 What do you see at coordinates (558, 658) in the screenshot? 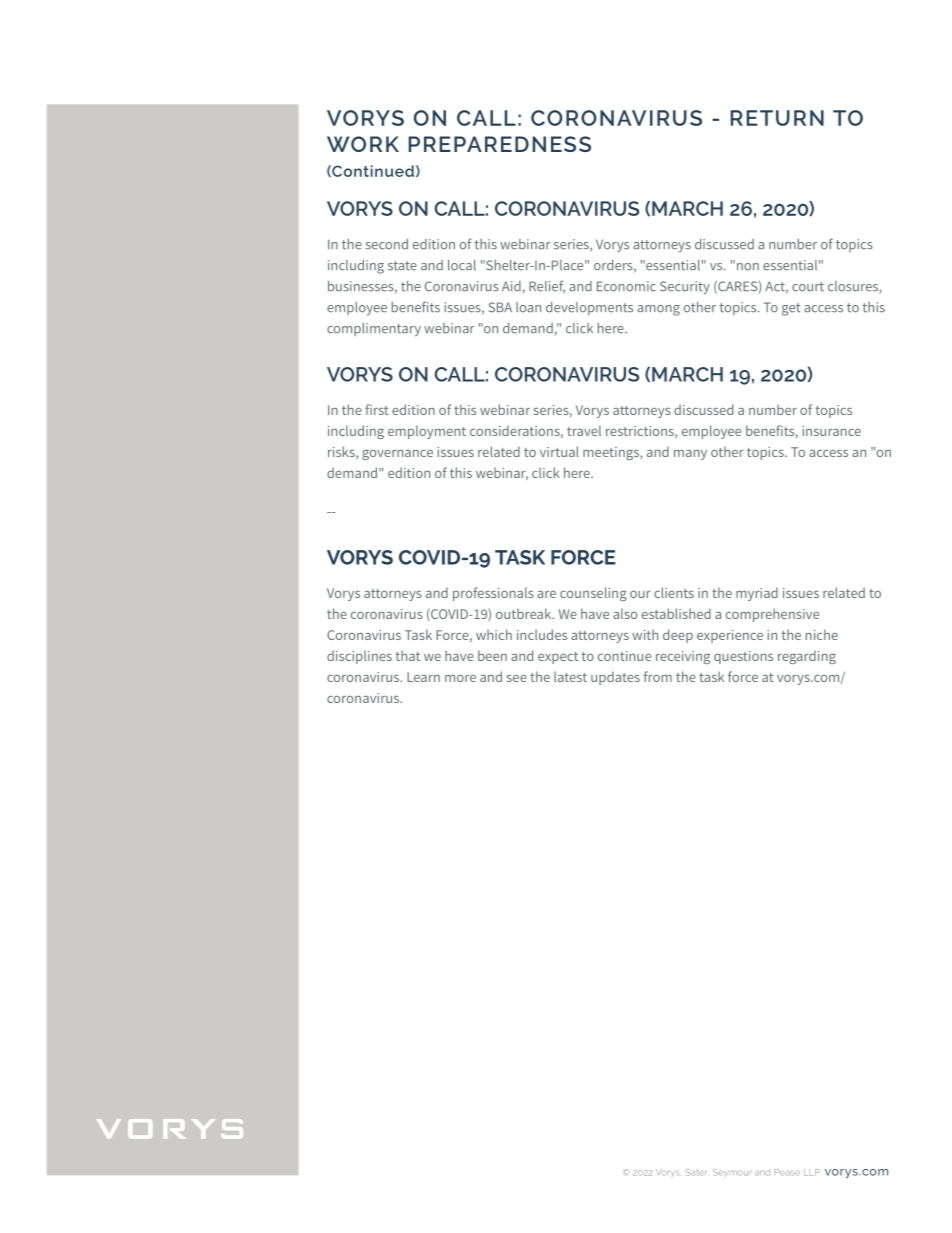
I see `expect` at bounding box center [558, 658].
